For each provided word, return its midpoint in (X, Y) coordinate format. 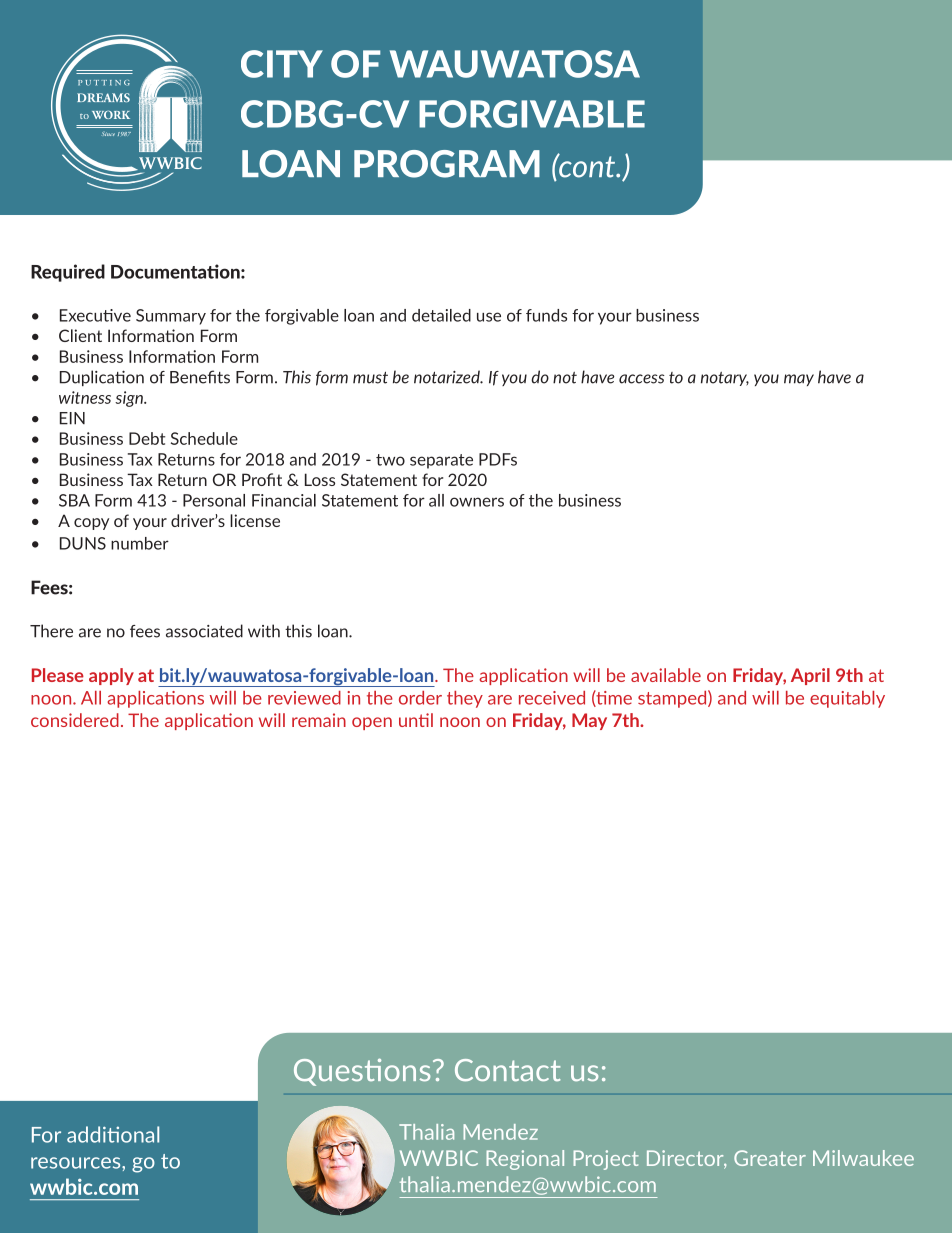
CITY (282, 64)
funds (546, 315)
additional (113, 1134)
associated (204, 631)
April (810, 676)
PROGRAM (447, 164)
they (465, 699)
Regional (525, 1160)
